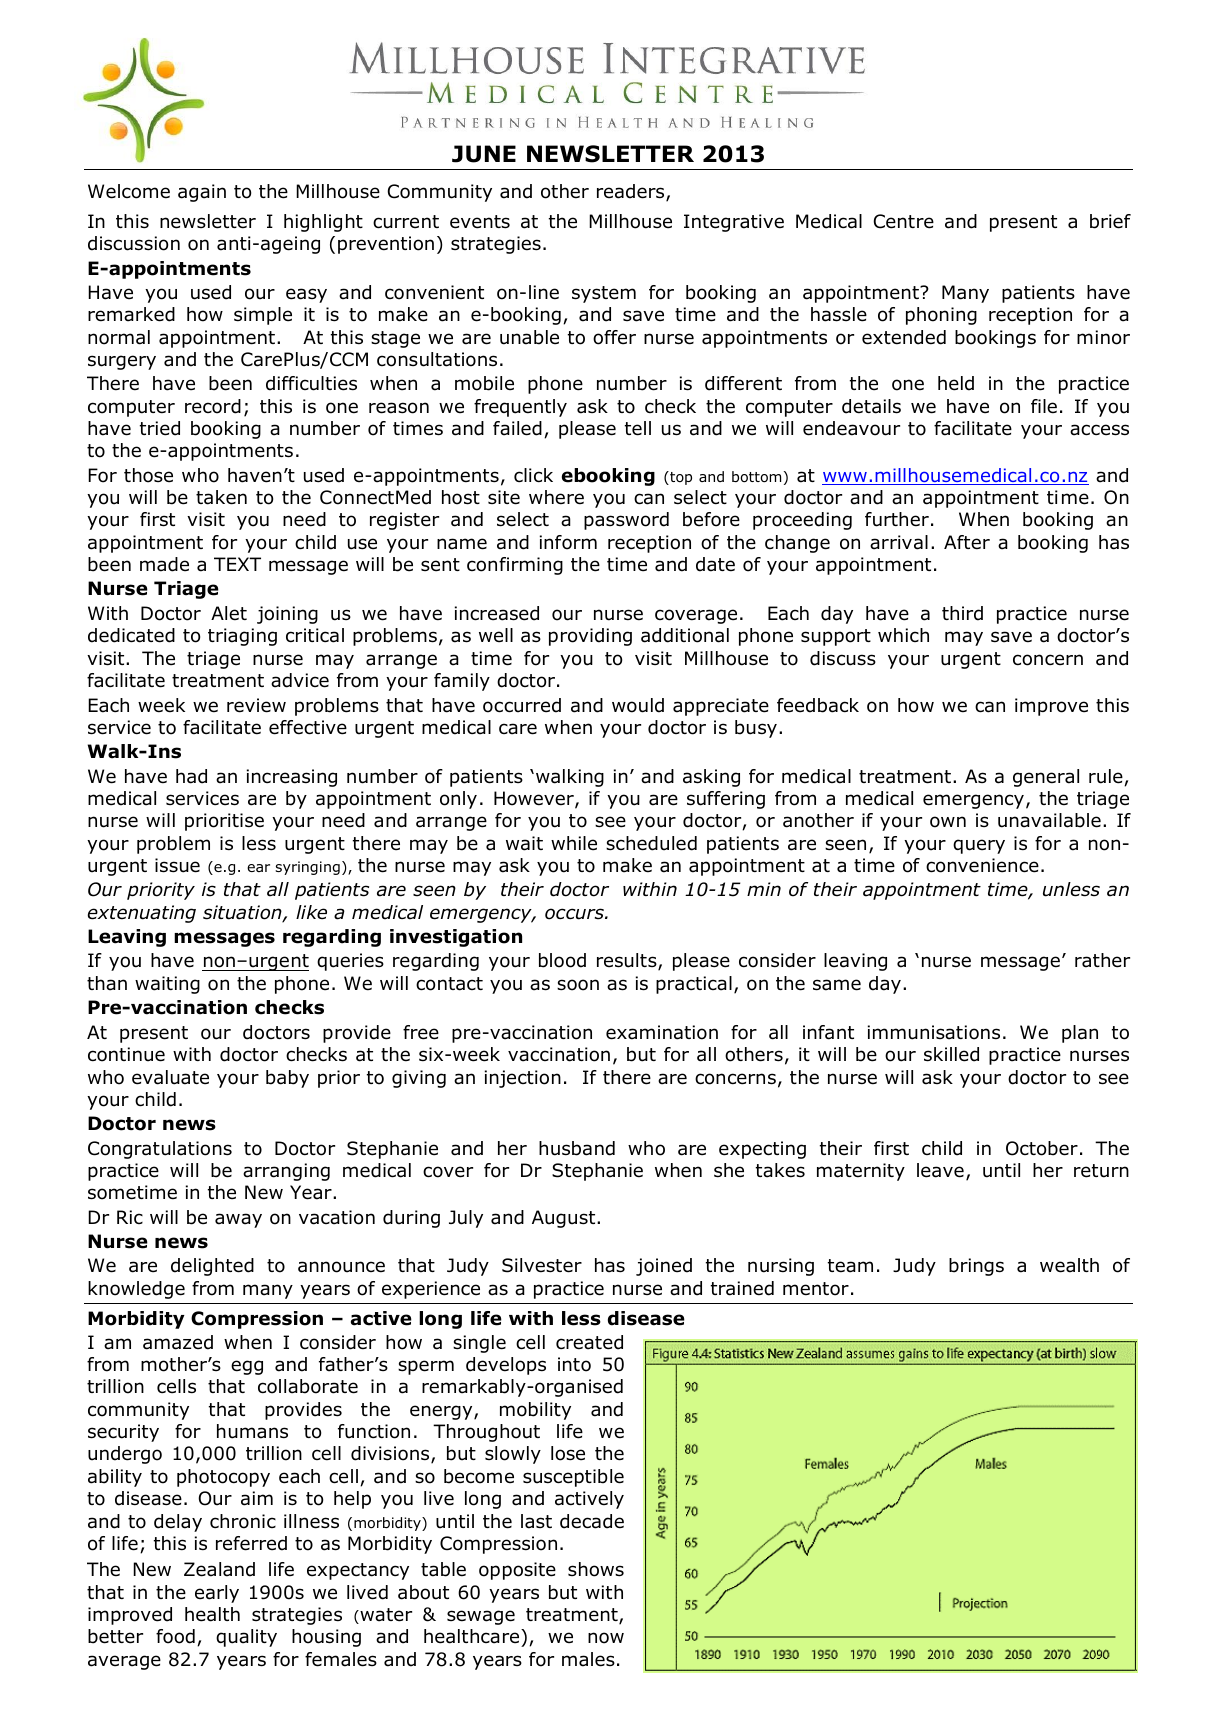  I want to click on husband, so click(577, 1148).
